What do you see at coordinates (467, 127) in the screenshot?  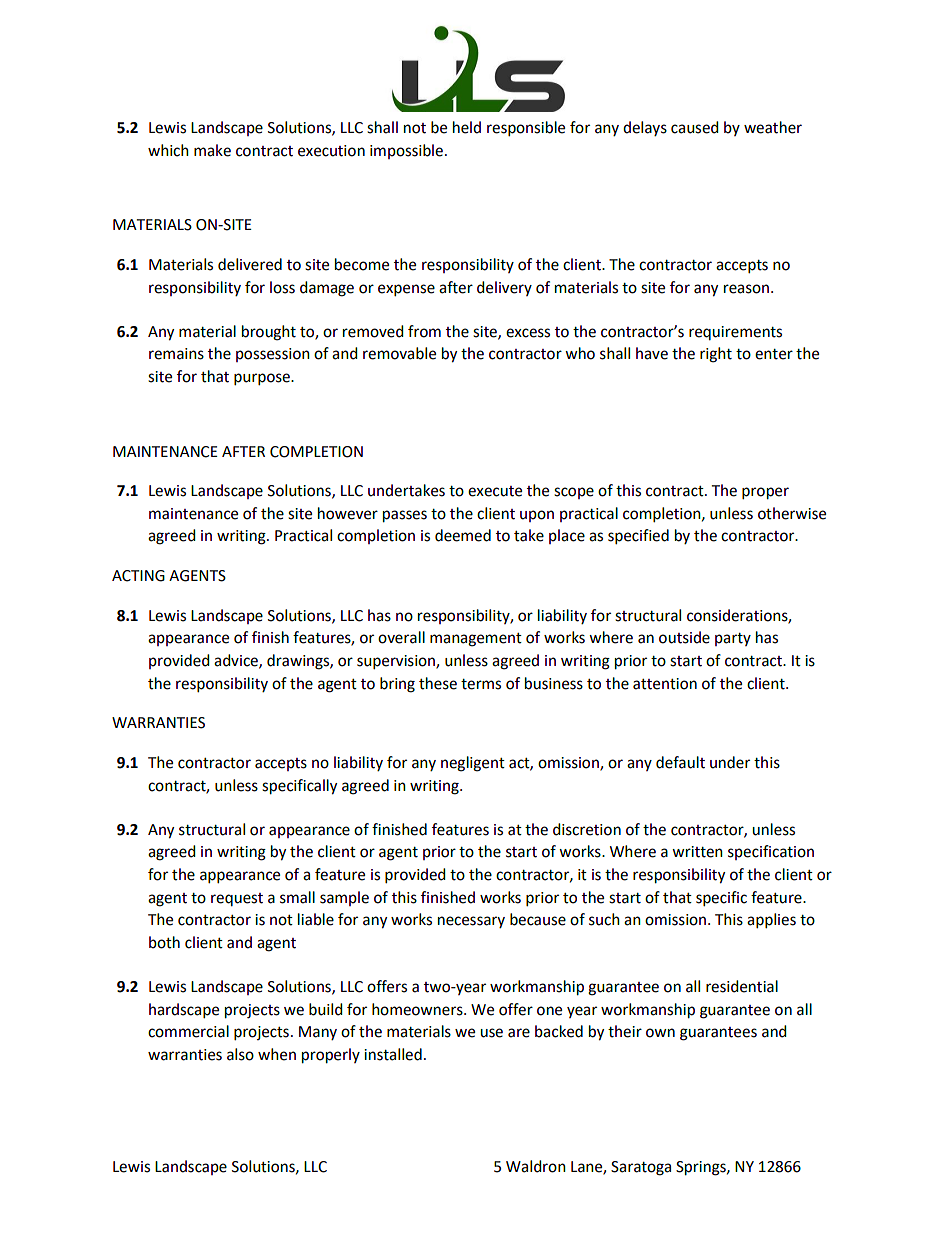 I see `held` at bounding box center [467, 127].
